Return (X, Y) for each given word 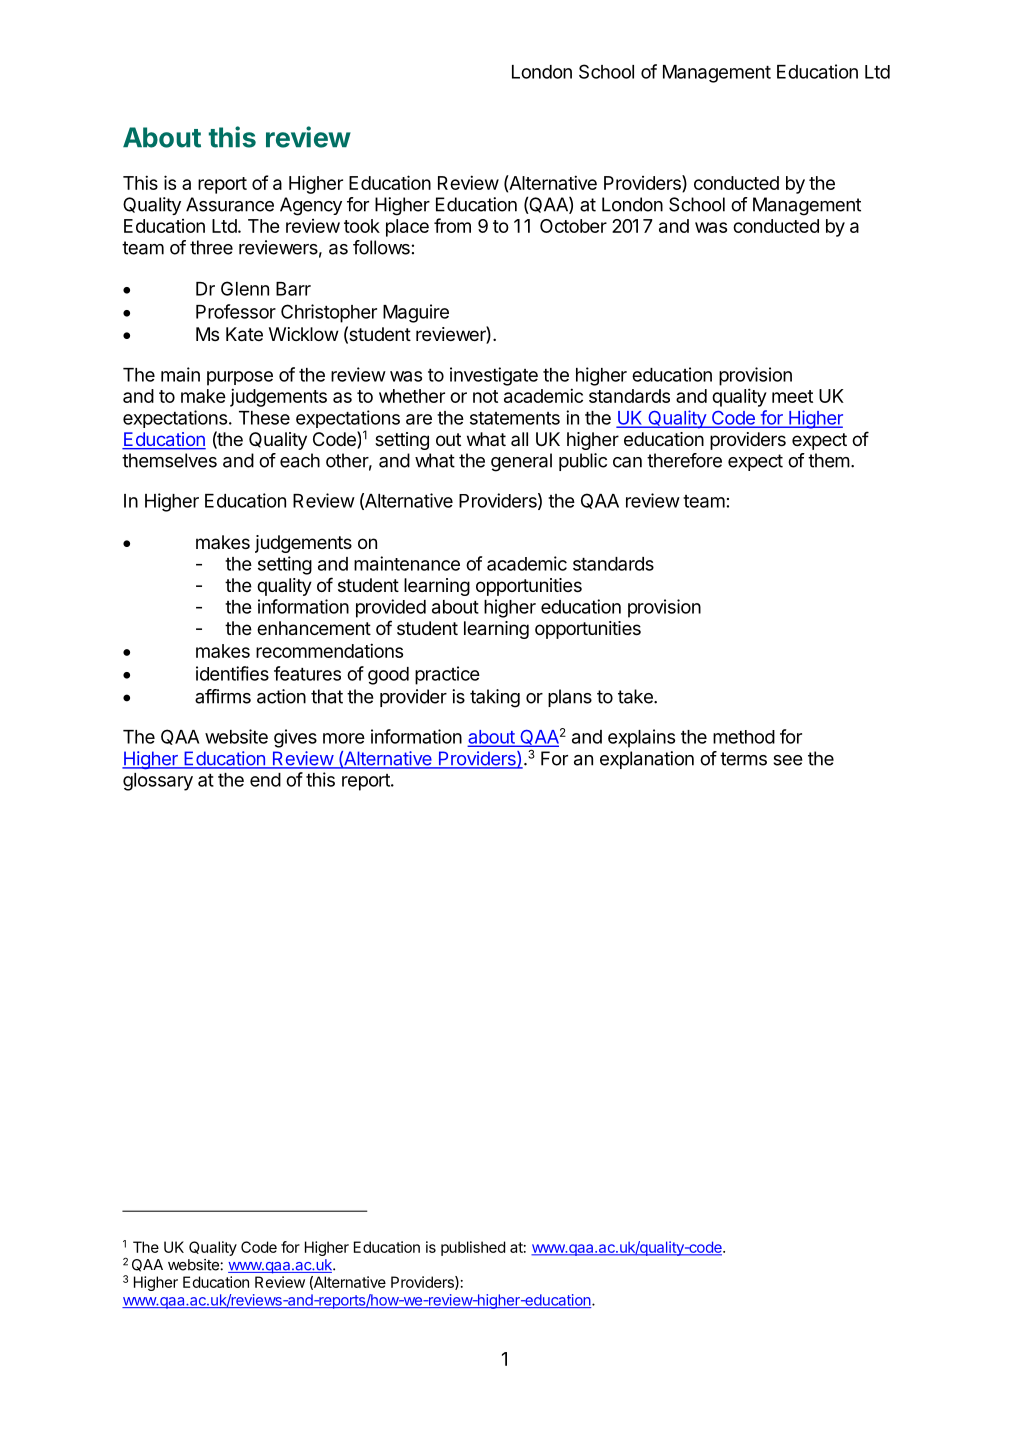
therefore (684, 460)
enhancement (314, 628)
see (788, 760)
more (344, 738)
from (452, 225)
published (473, 1248)
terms (743, 759)
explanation (647, 760)
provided (391, 608)
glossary (158, 782)
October (573, 226)
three (211, 247)
